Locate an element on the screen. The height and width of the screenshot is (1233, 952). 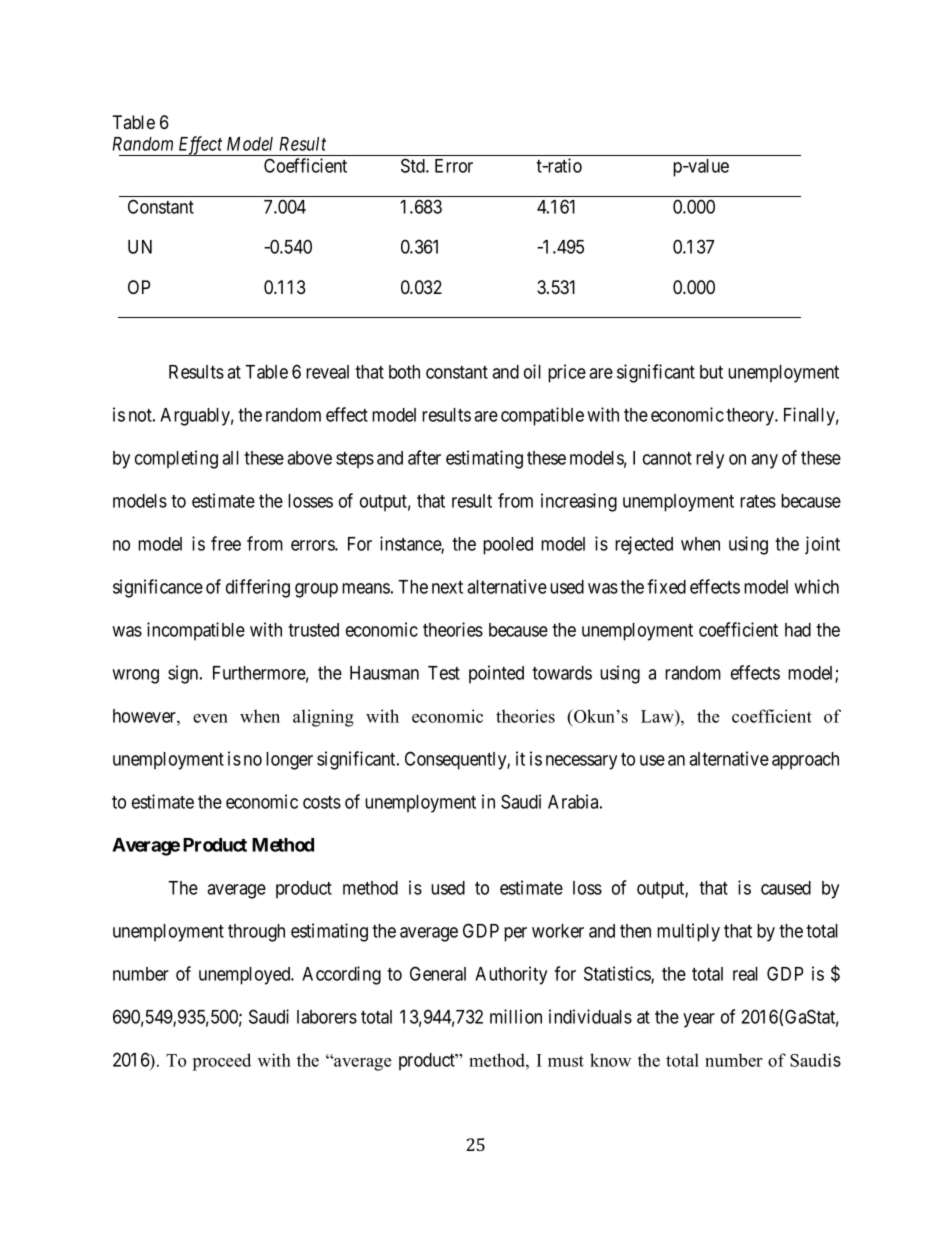
proceed is located at coordinates (222, 1062).
